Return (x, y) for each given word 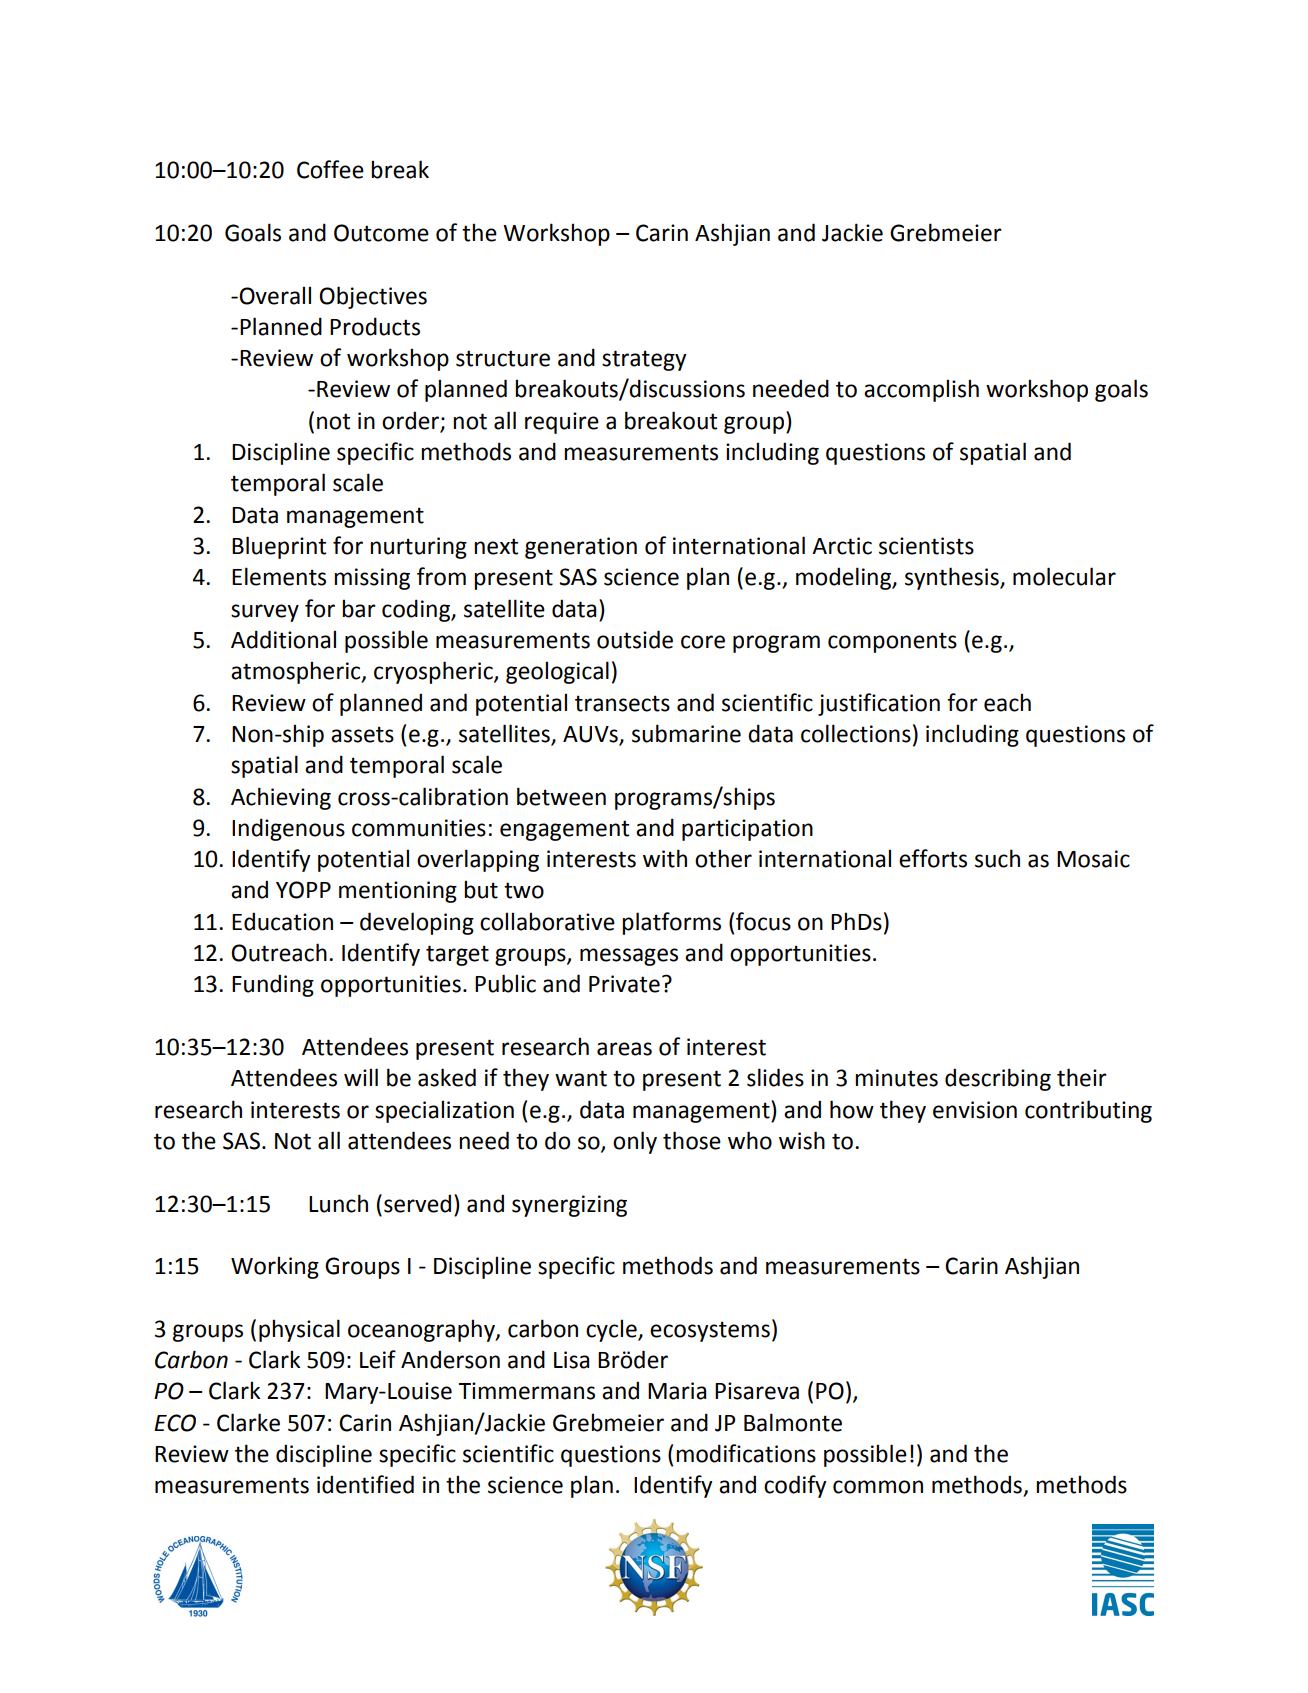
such (997, 858)
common (878, 1487)
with (665, 858)
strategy (644, 360)
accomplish (921, 390)
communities (419, 828)
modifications (746, 1453)
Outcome (381, 233)
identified (365, 1484)
